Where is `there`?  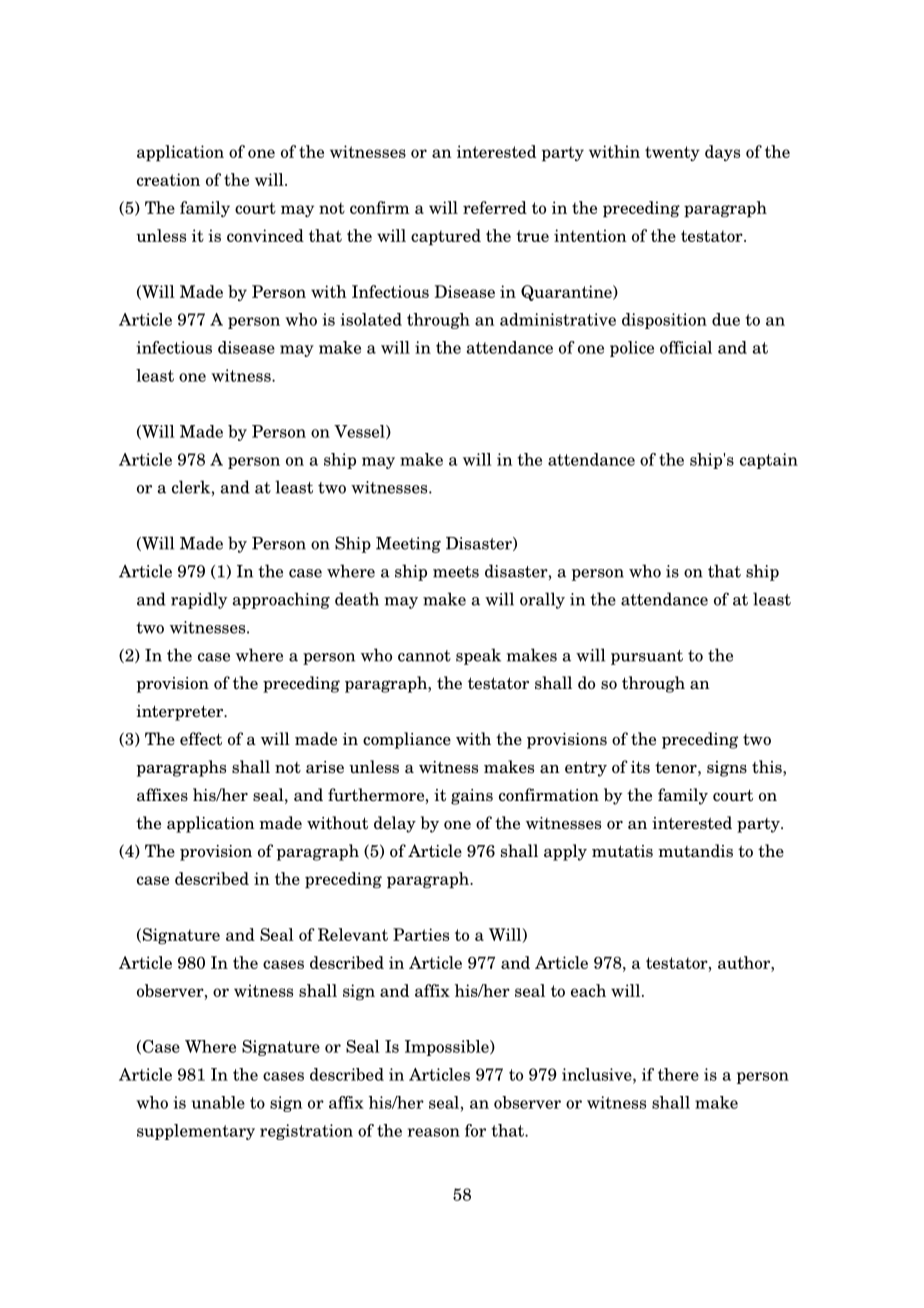
there is located at coordinates (678, 1074).
